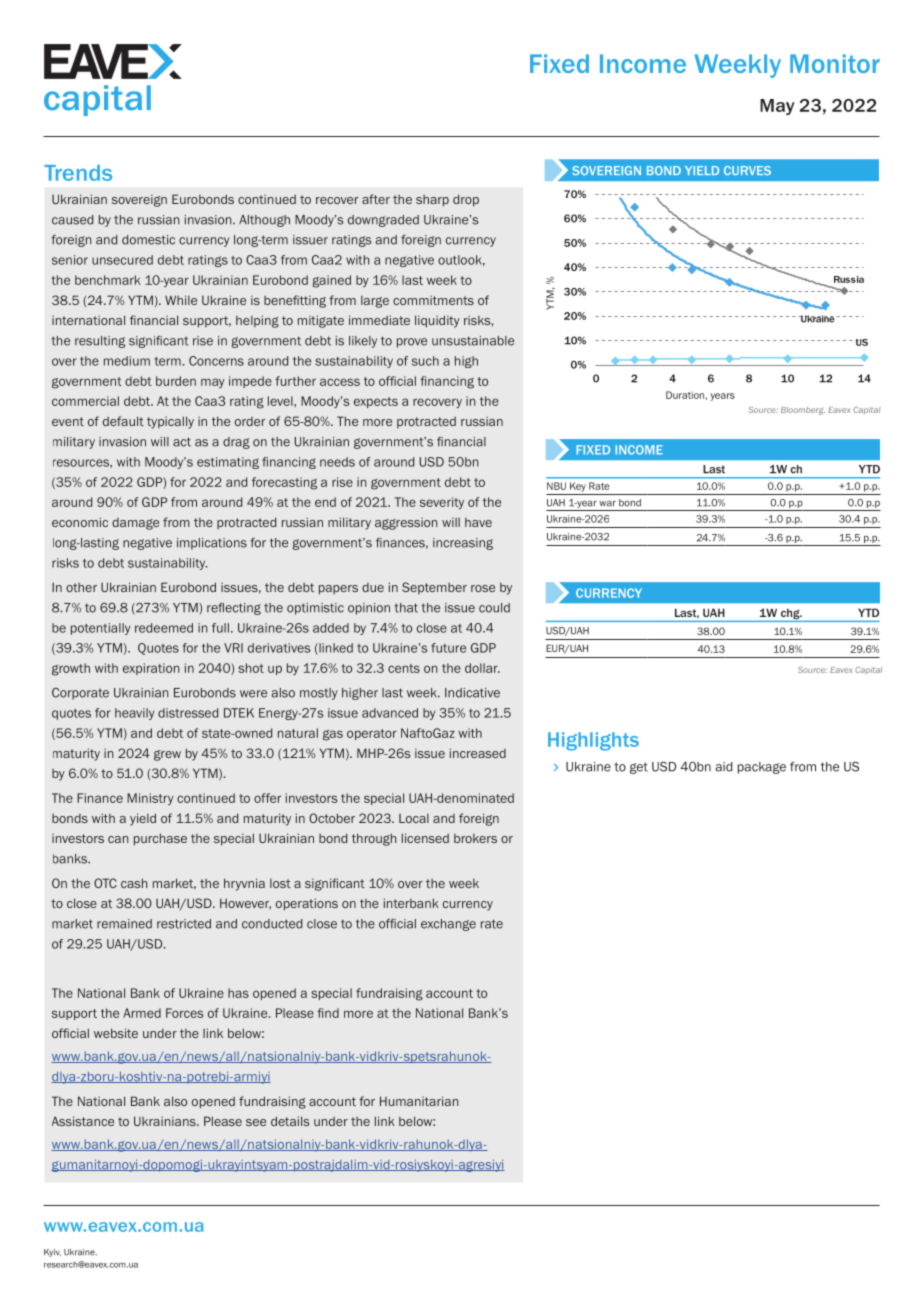 This document has height=1308, width=924. Describe the element at coordinates (290, 1121) in the document. I see `details` at that location.
